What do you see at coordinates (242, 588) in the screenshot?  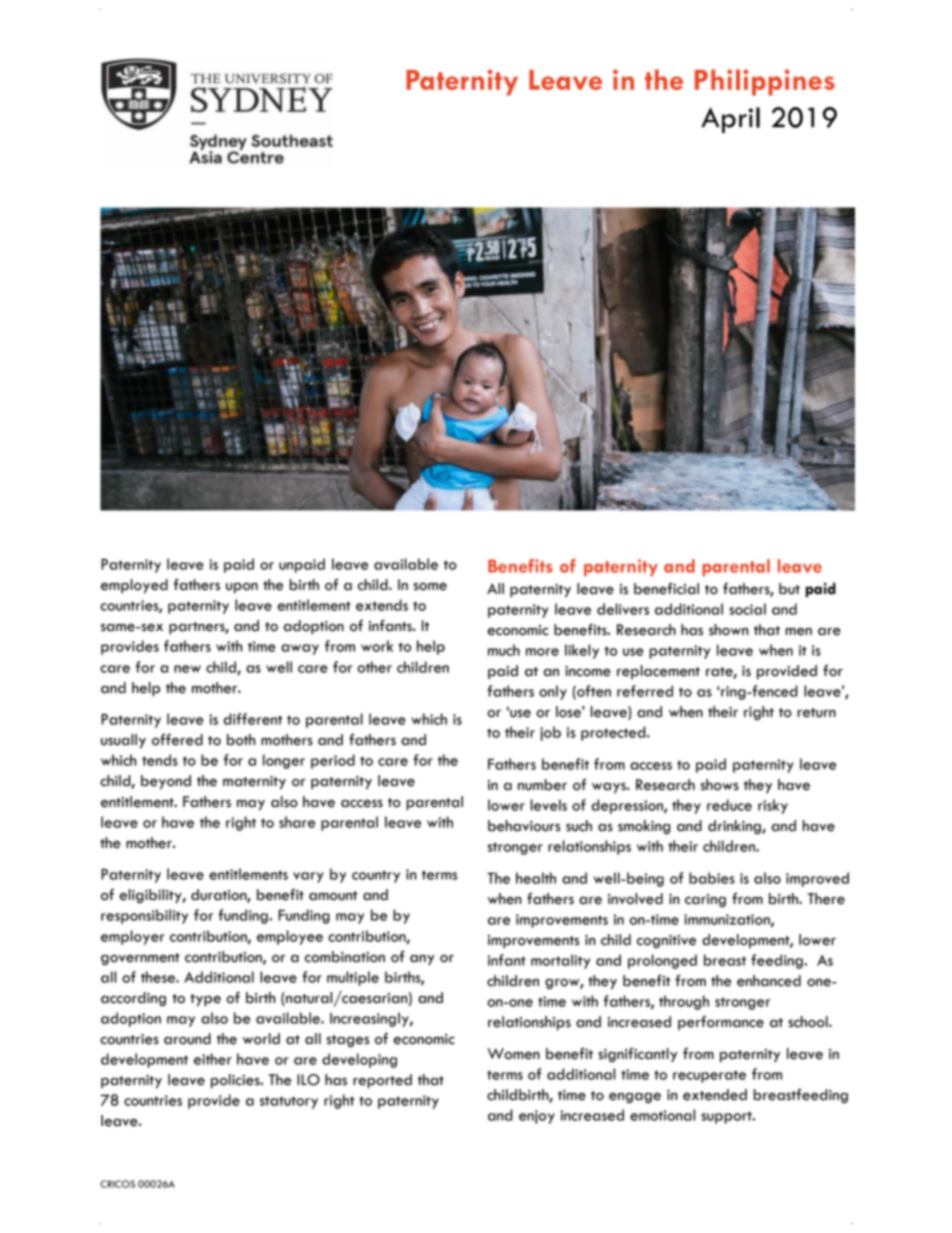 I see `upon` at bounding box center [242, 588].
